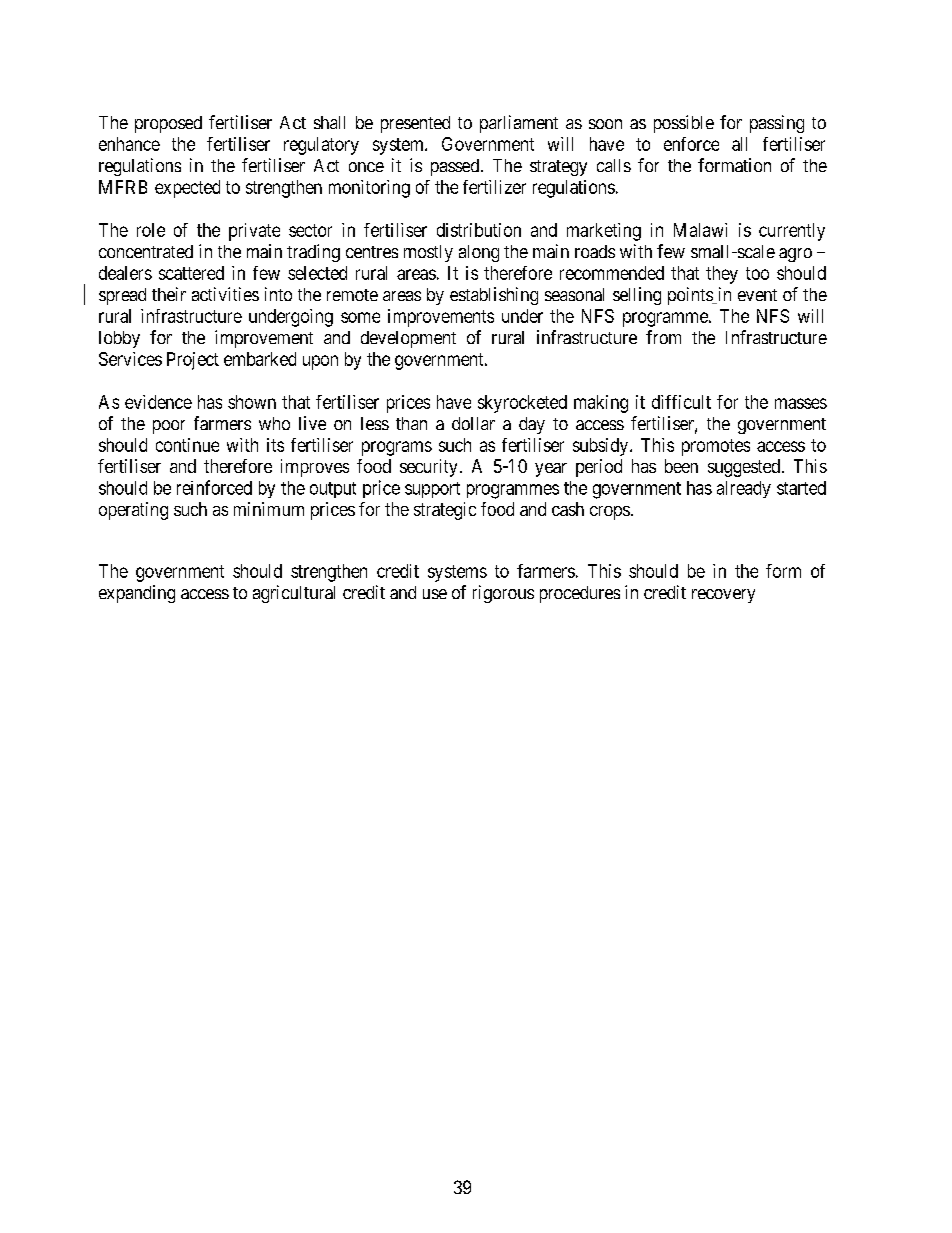  What do you see at coordinates (663, 337) in the screenshot?
I see `from` at bounding box center [663, 337].
